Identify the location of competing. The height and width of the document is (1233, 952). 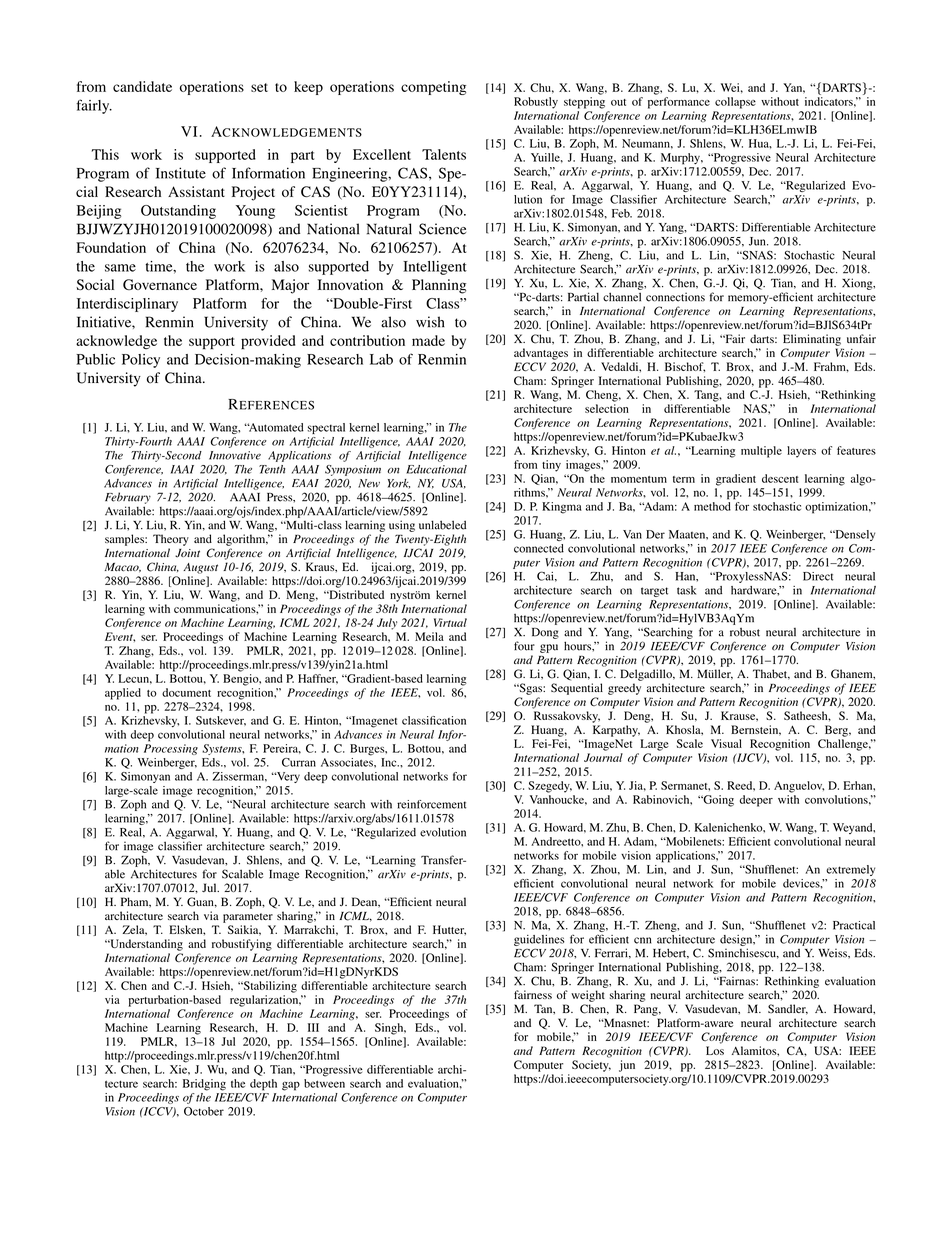
(433, 88).
